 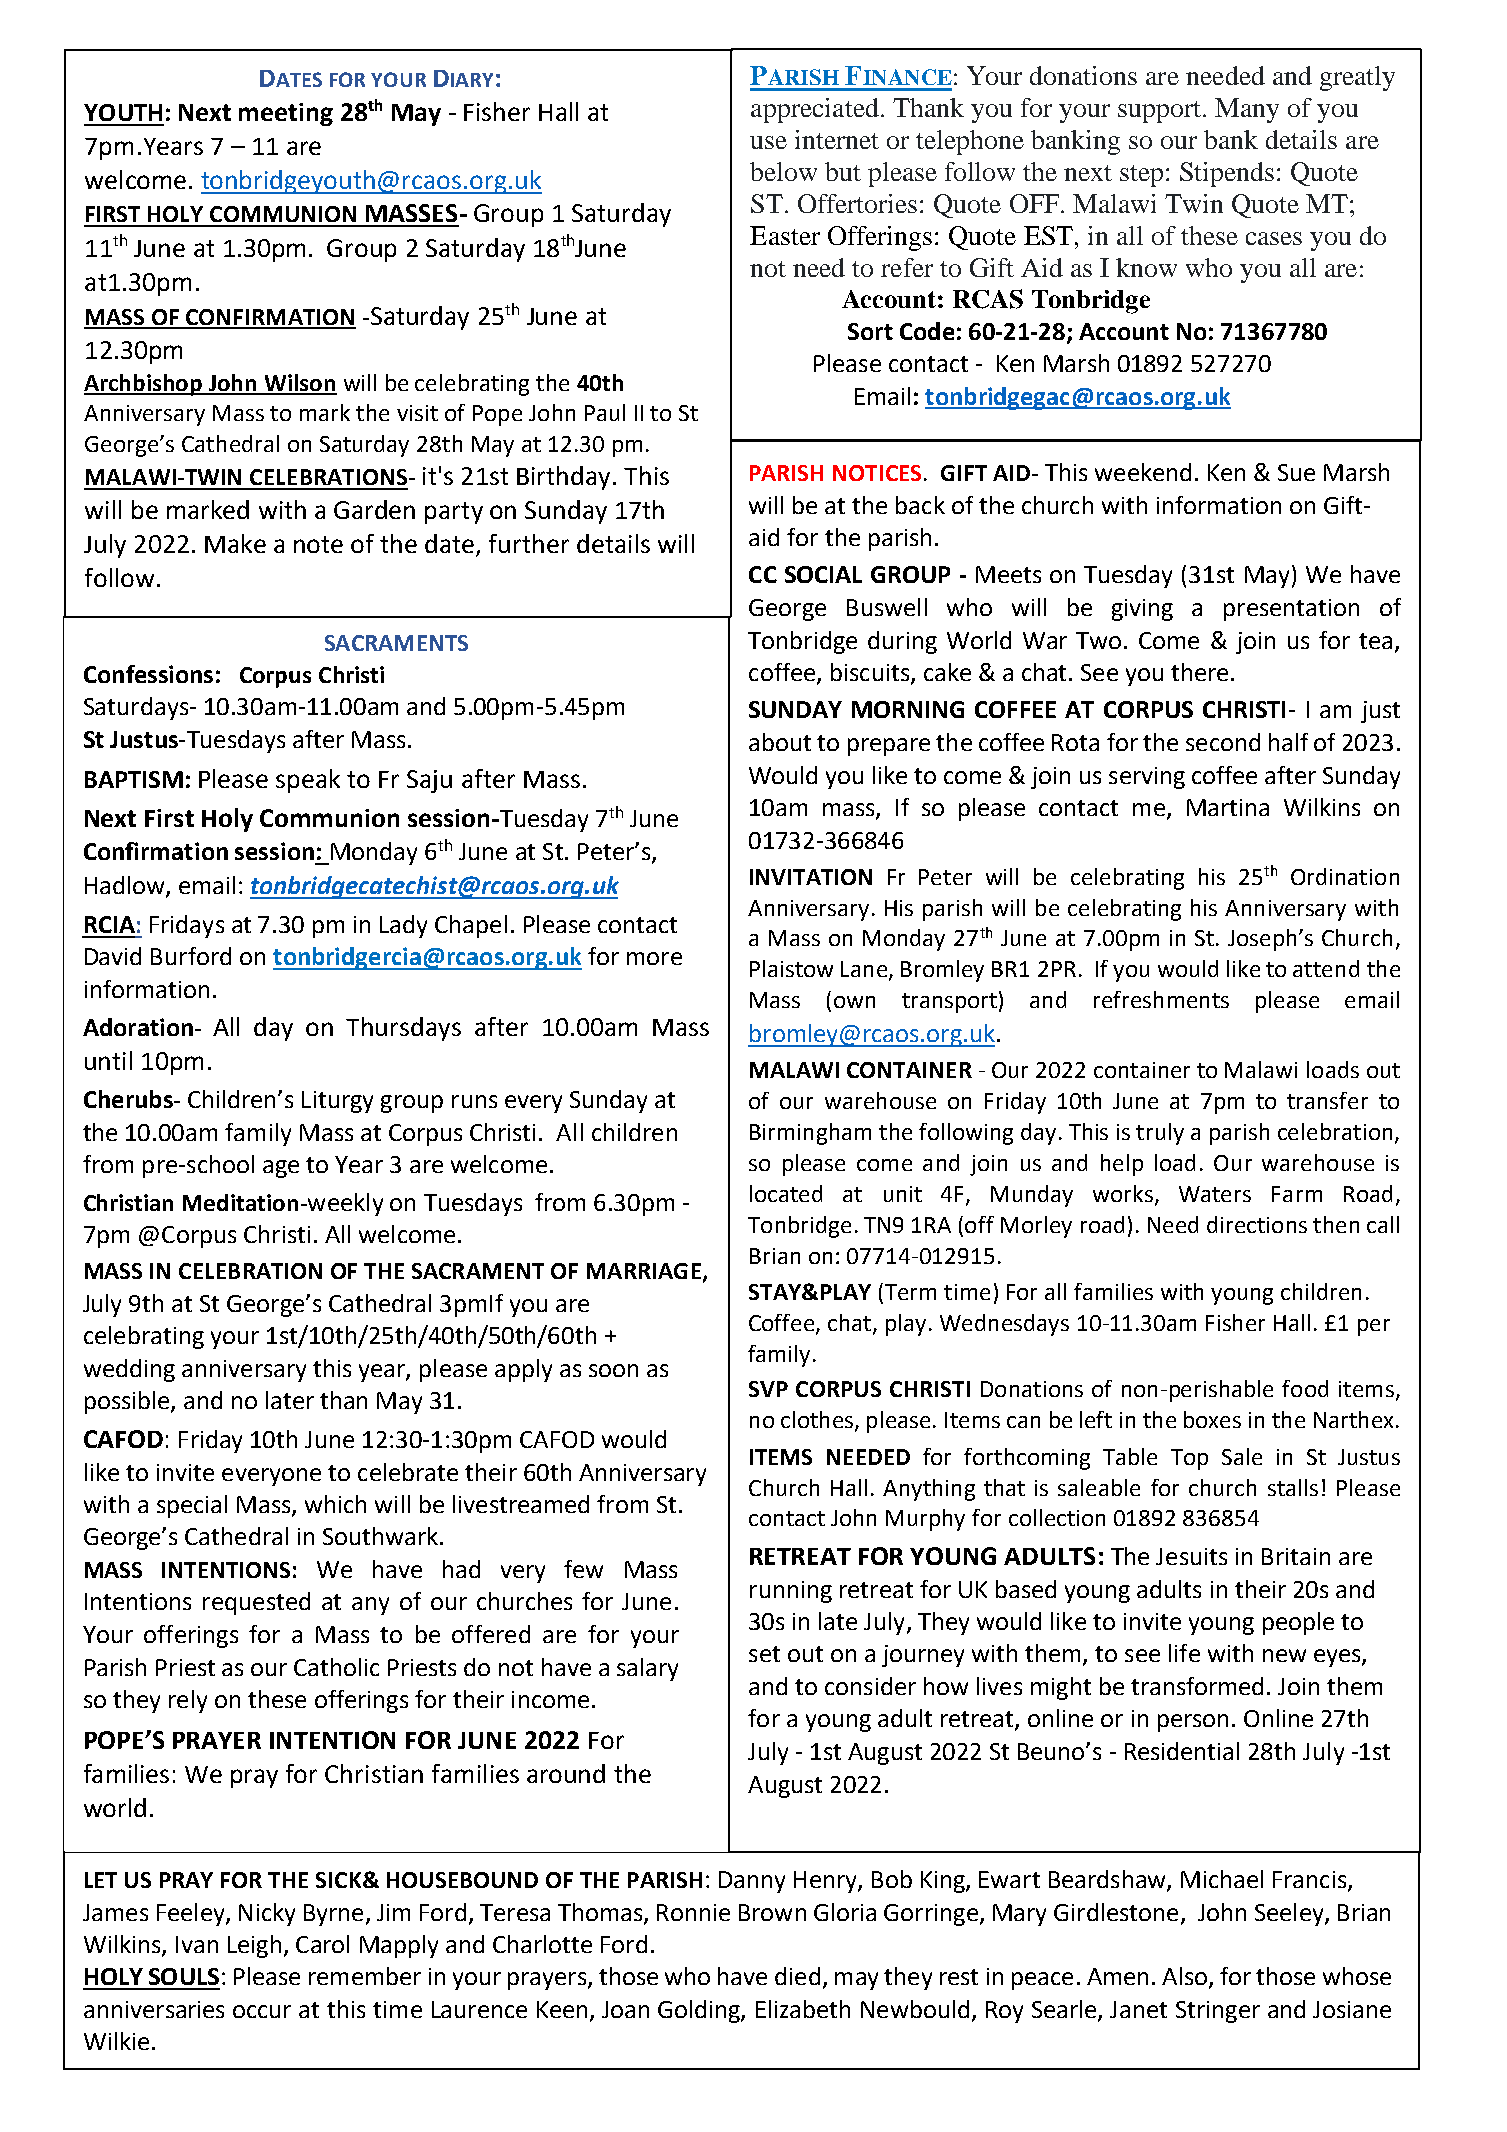 I want to click on died, so click(x=797, y=1976).
